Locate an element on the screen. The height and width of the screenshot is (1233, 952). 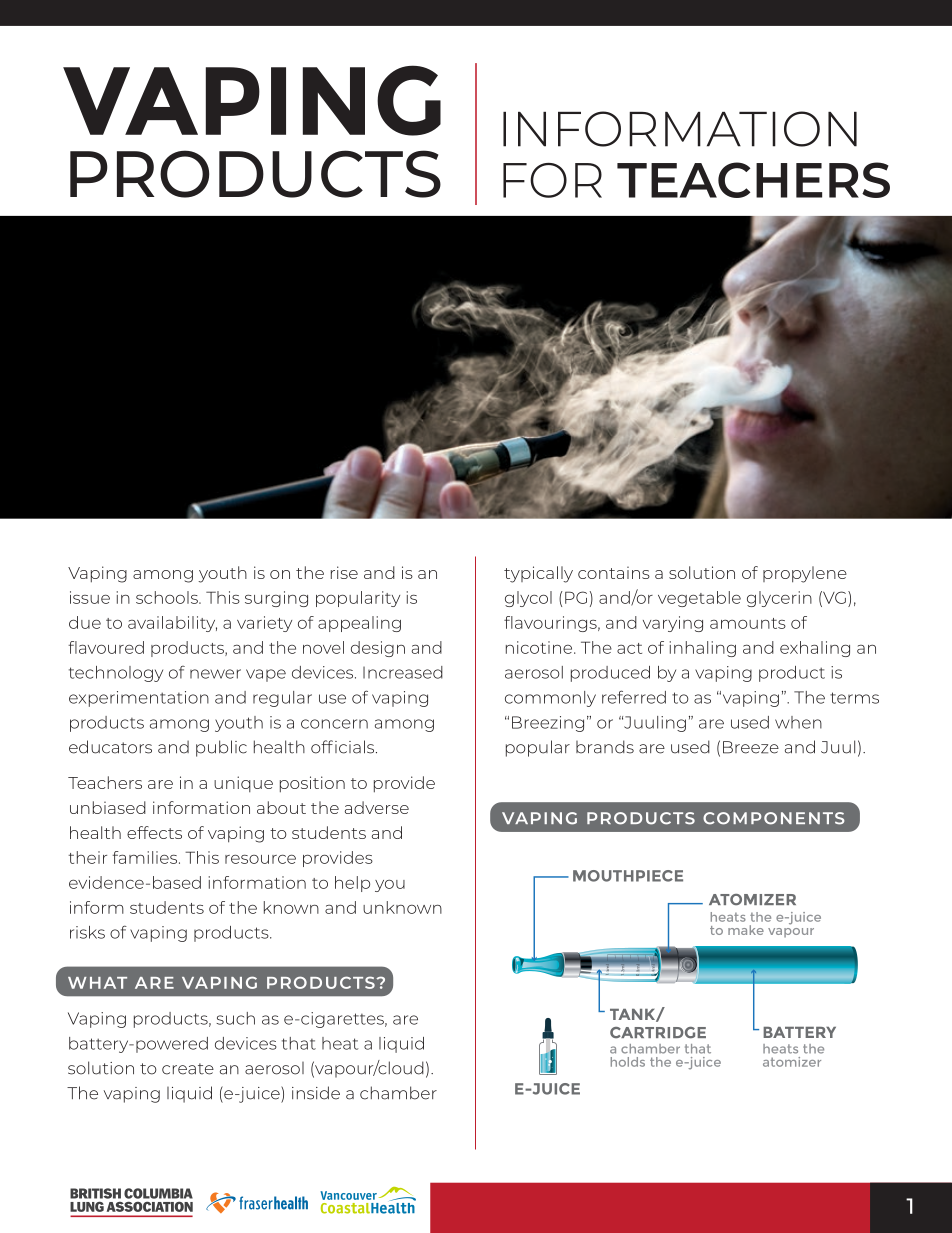
glycol is located at coordinates (528, 599).
